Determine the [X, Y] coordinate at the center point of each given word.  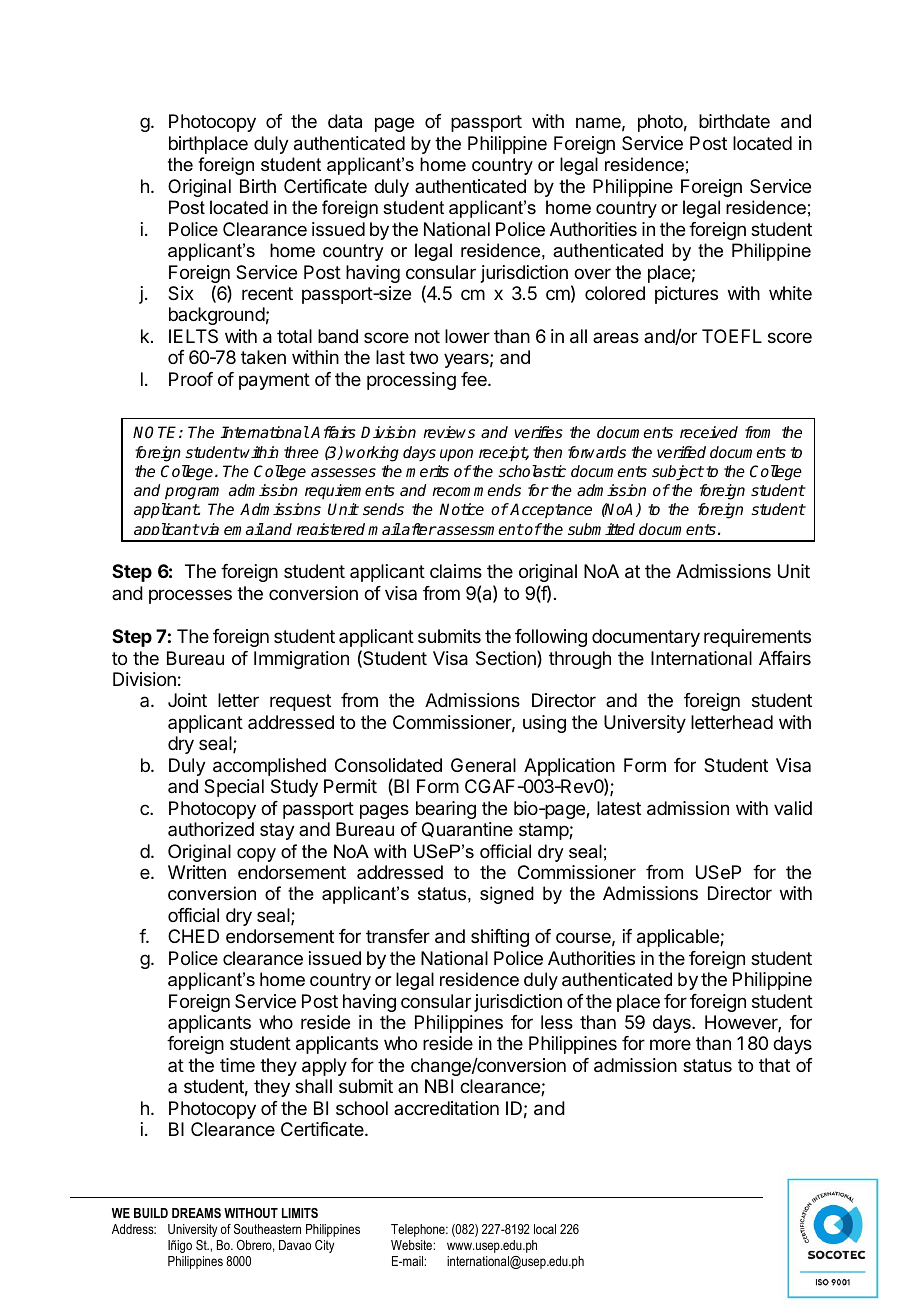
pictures [686, 295]
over [592, 273]
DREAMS [196, 1213]
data [345, 121]
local [545, 1229]
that [774, 1065]
